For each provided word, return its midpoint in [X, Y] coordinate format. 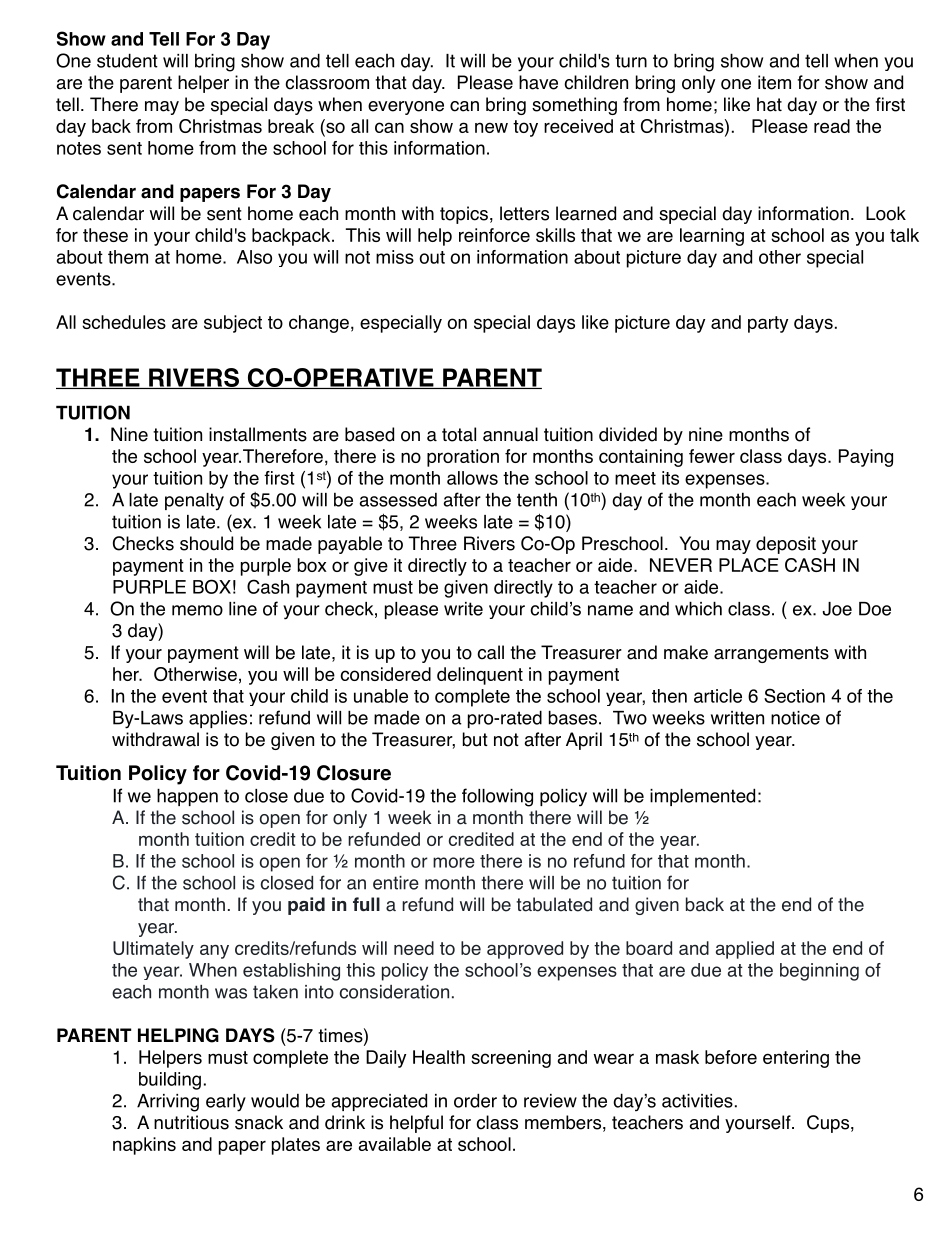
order [475, 1100]
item [774, 82]
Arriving [168, 1103]
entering [796, 1059]
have [538, 82]
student [127, 60]
